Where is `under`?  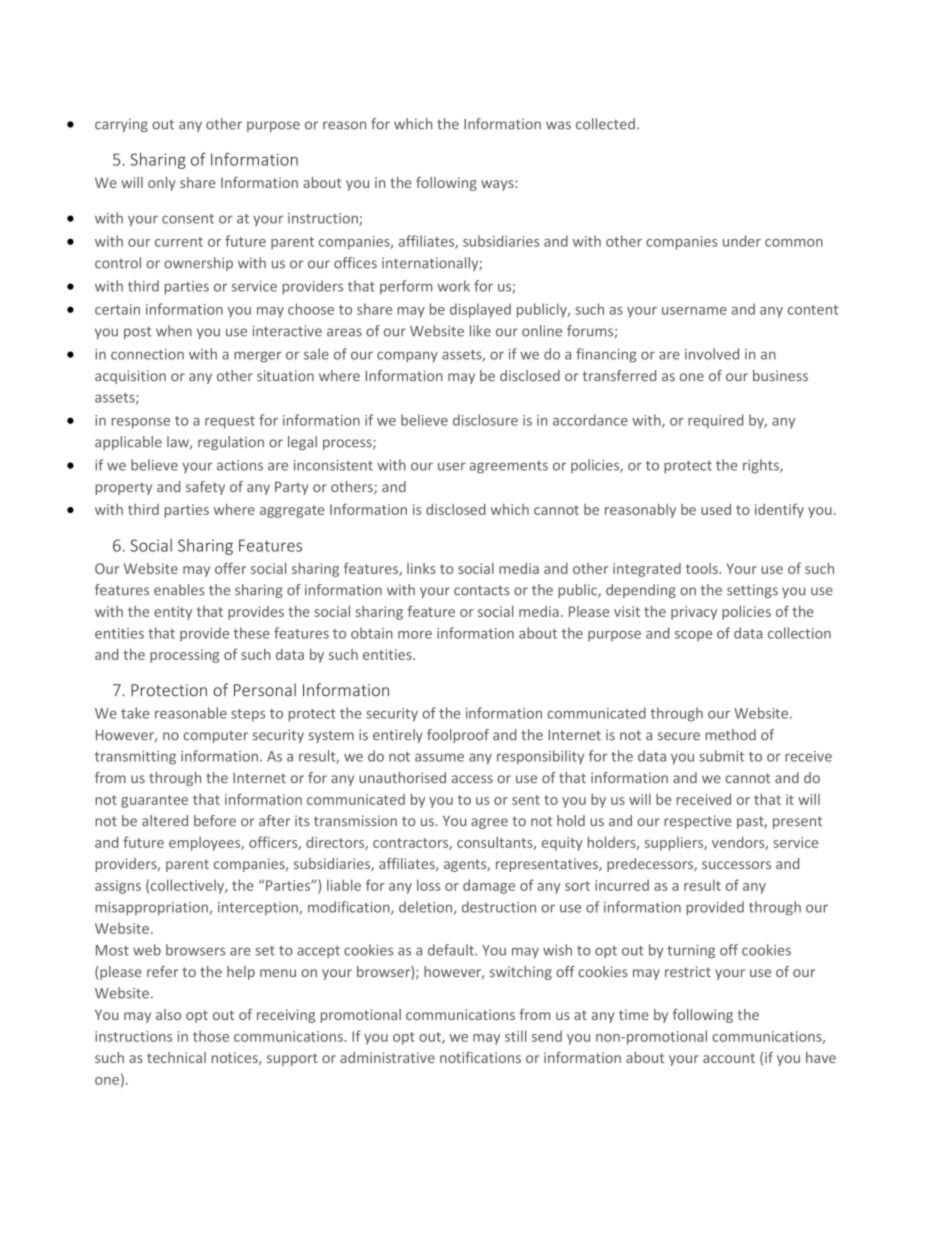
under is located at coordinates (742, 241).
